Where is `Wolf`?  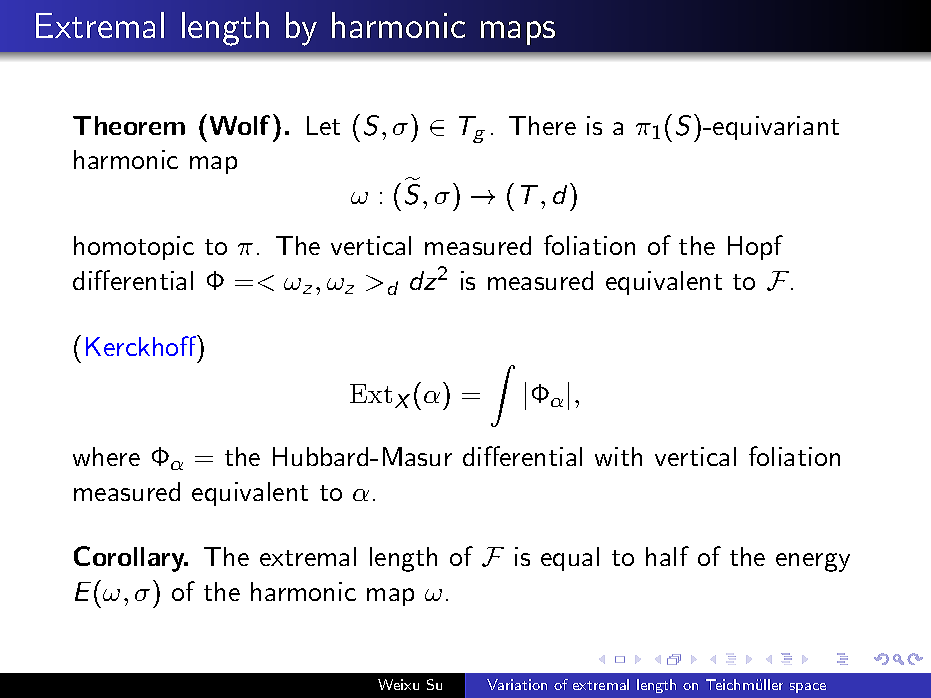
Wolf is located at coordinates (240, 125).
